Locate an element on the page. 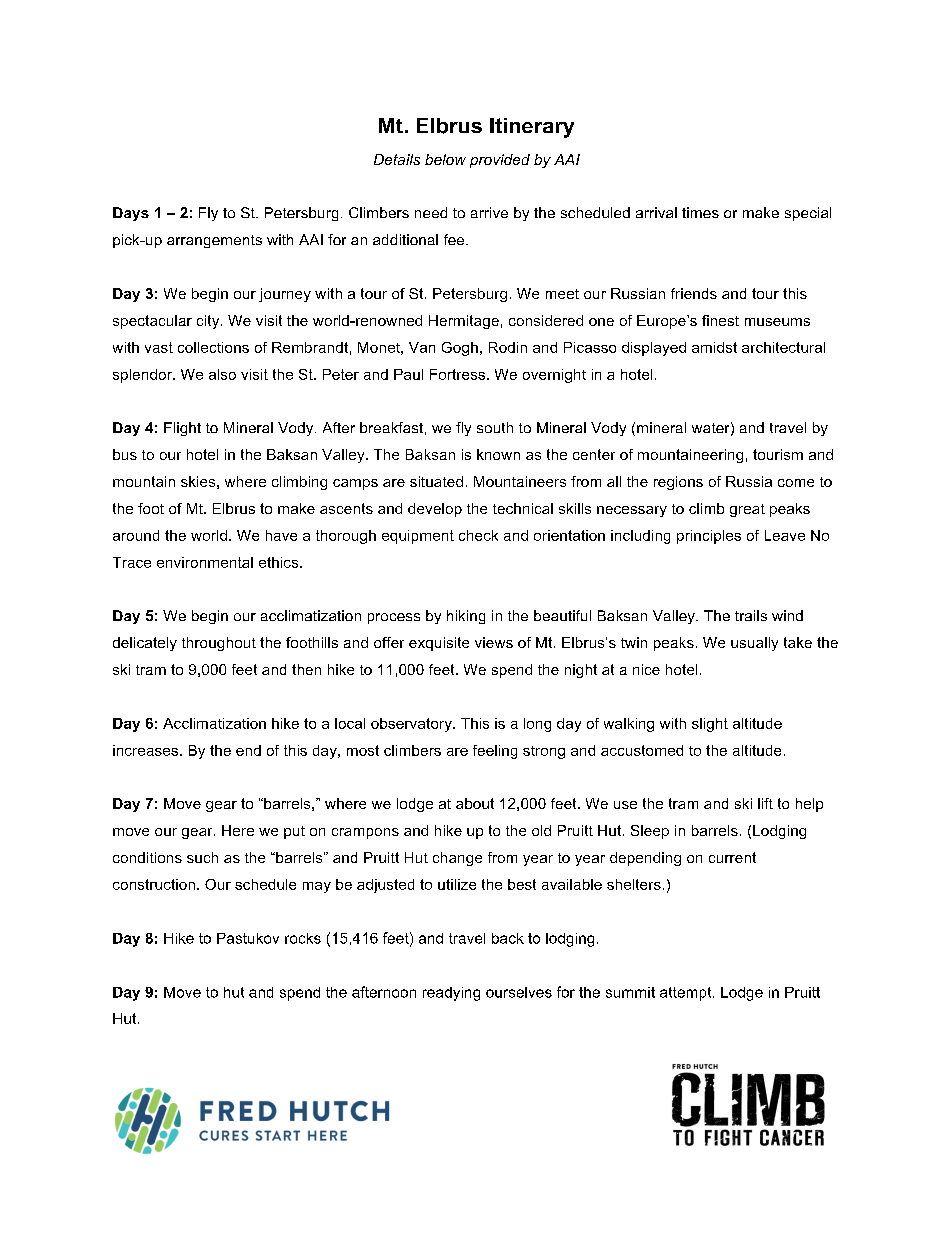  feeling is located at coordinates (495, 752).
